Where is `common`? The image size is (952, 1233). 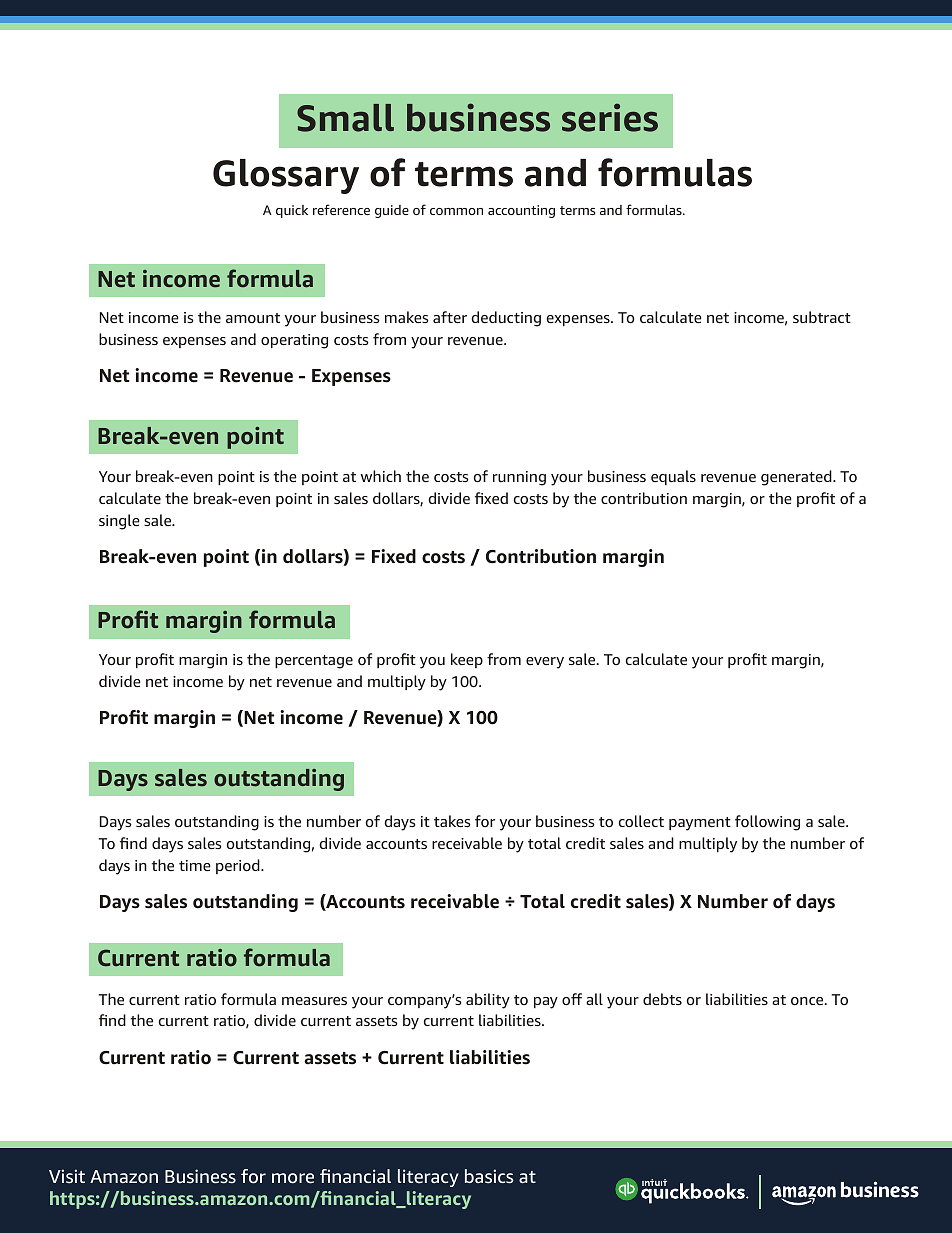
common is located at coordinates (456, 211).
